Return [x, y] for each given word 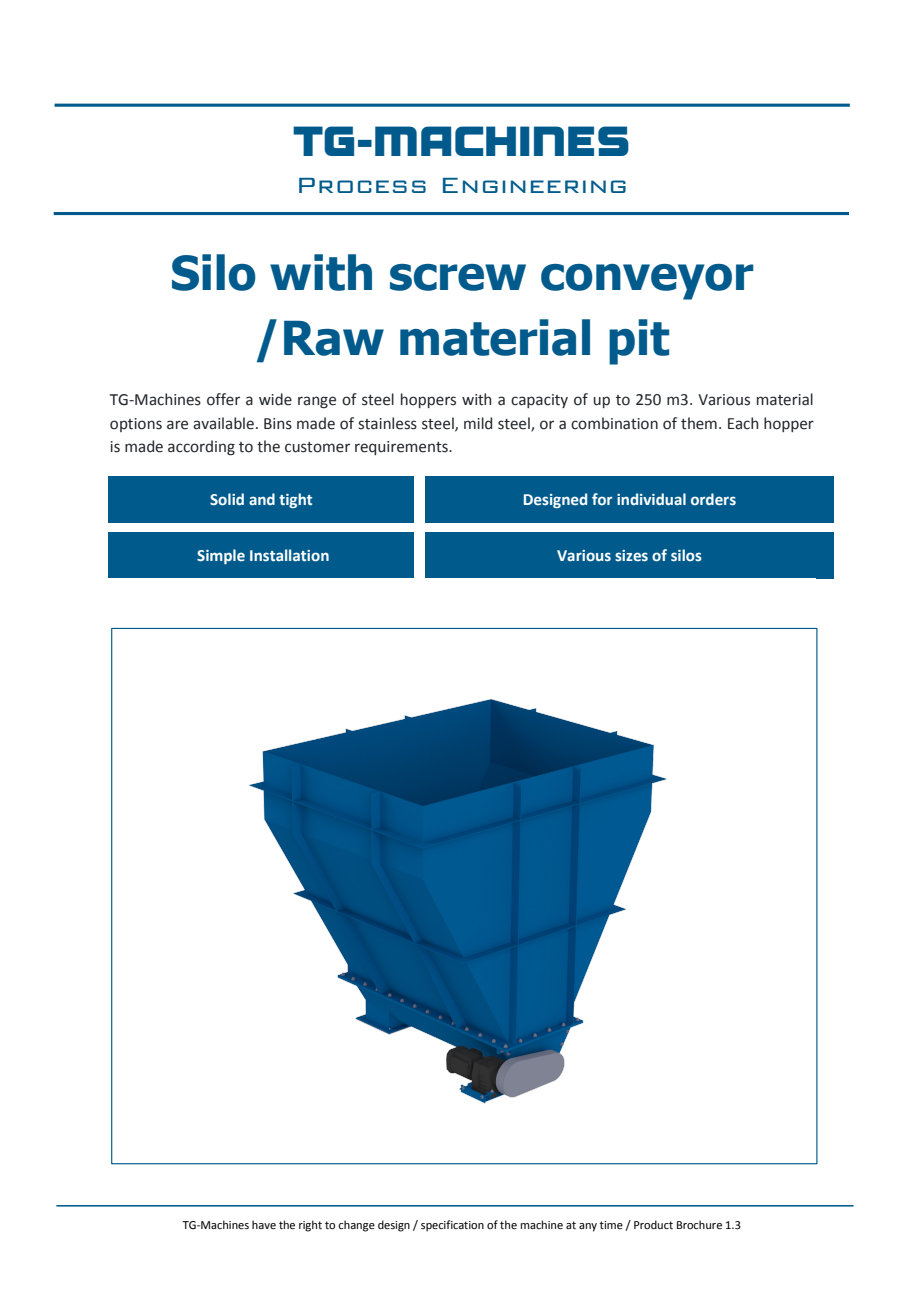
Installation [289, 555]
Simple [221, 556]
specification [452, 1226]
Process [362, 185]
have [264, 1224]
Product [653, 1224]
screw [458, 277]
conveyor [647, 282]
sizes [631, 555]
